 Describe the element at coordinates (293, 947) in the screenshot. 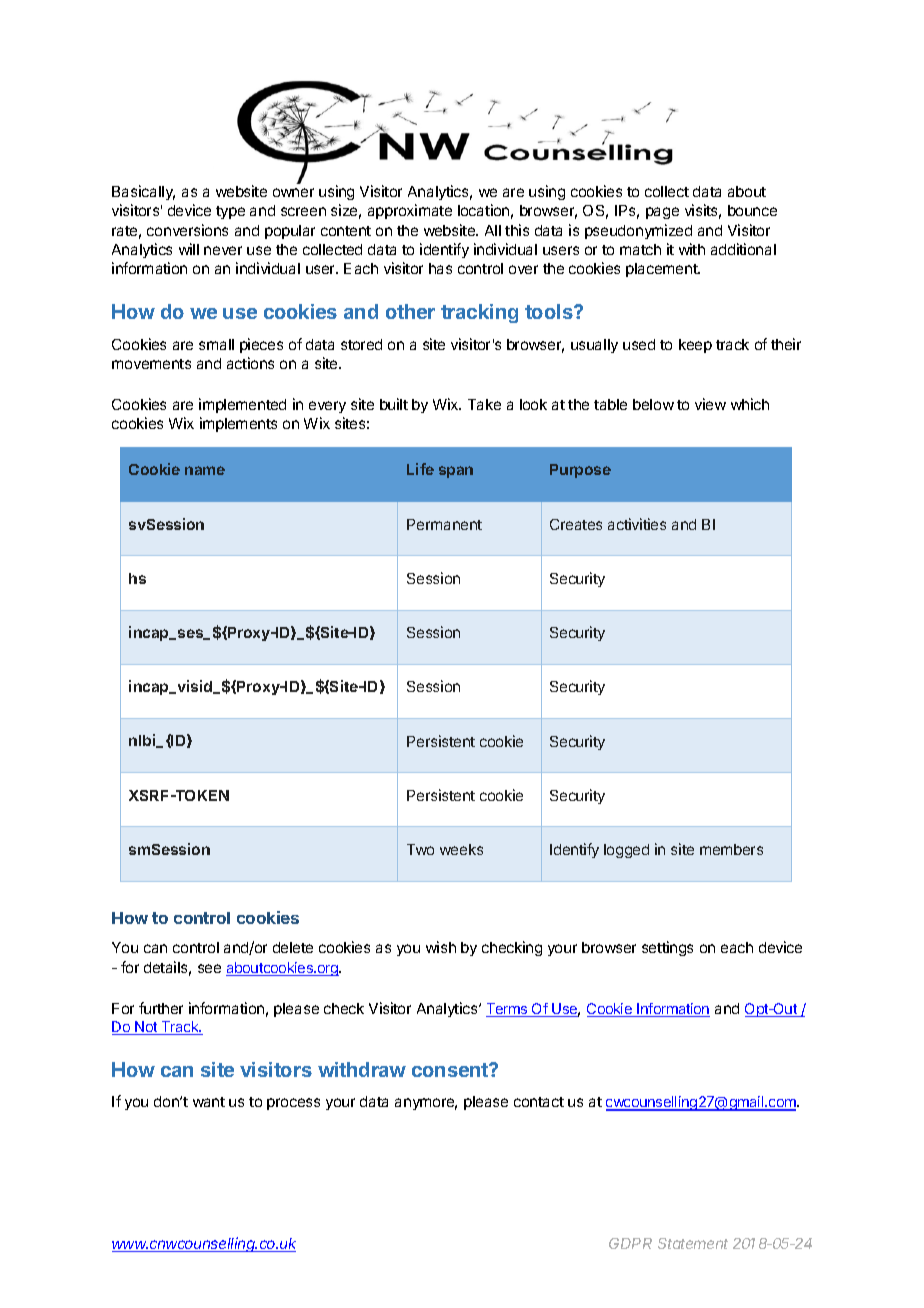

I see `delete` at that location.
